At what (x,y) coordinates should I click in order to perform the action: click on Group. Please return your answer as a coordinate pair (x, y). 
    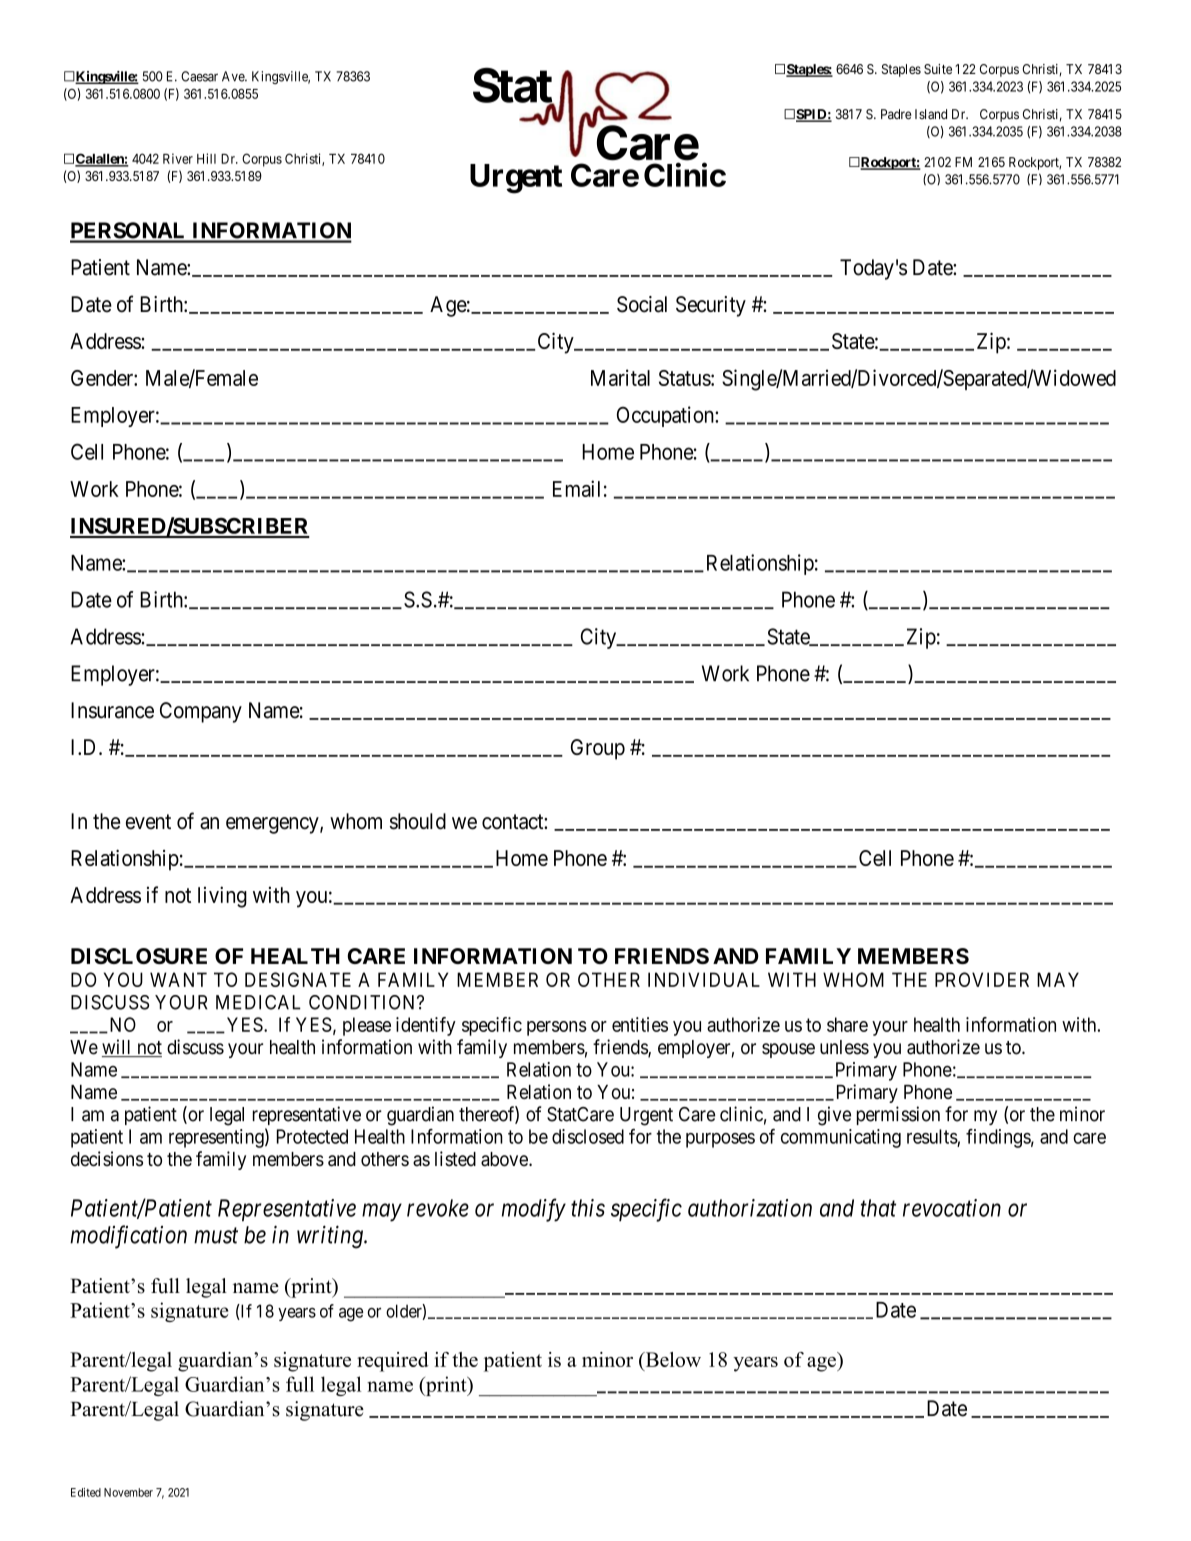
    Looking at the image, I should click on (598, 749).
